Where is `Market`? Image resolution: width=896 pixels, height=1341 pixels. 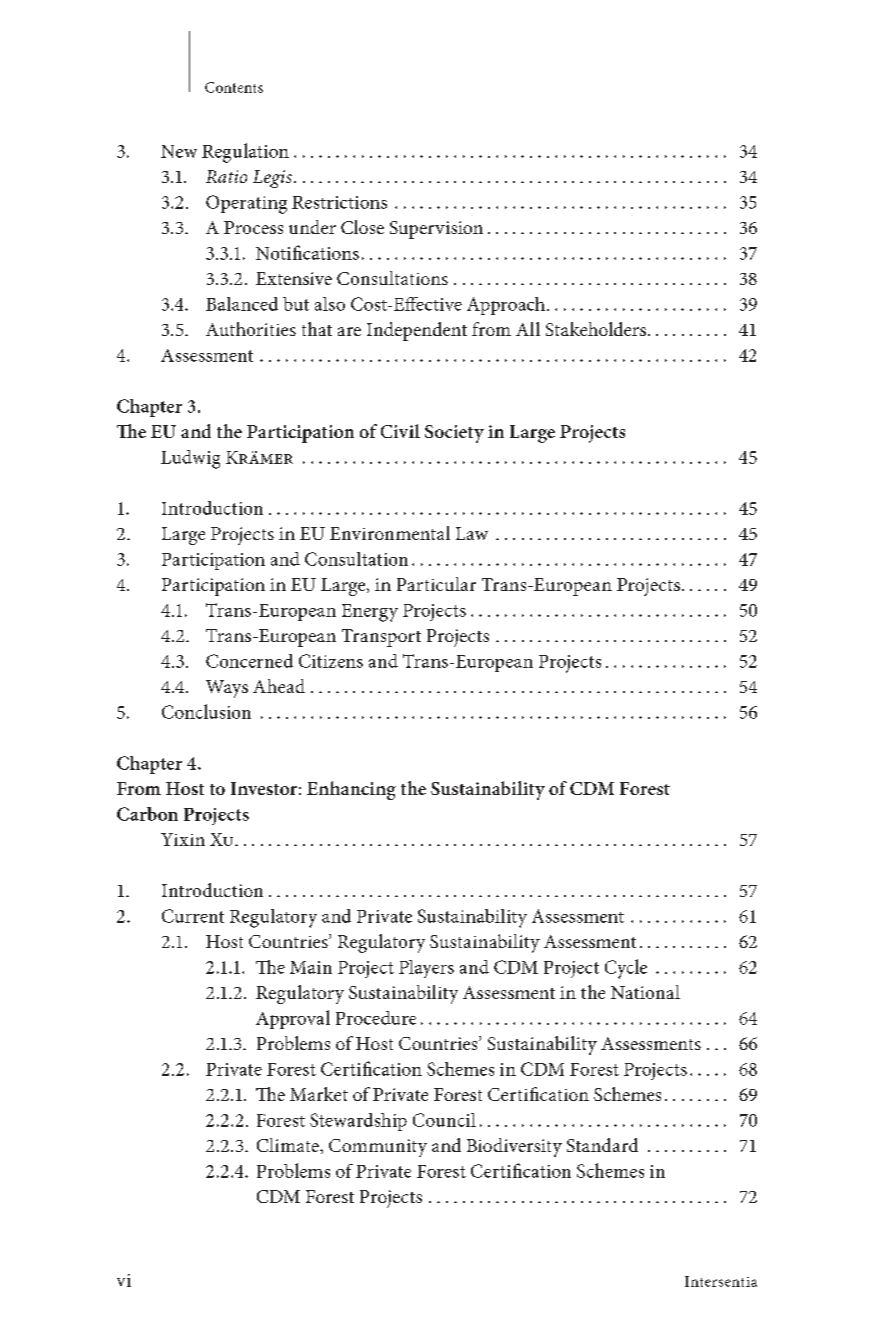 Market is located at coordinates (319, 1094).
